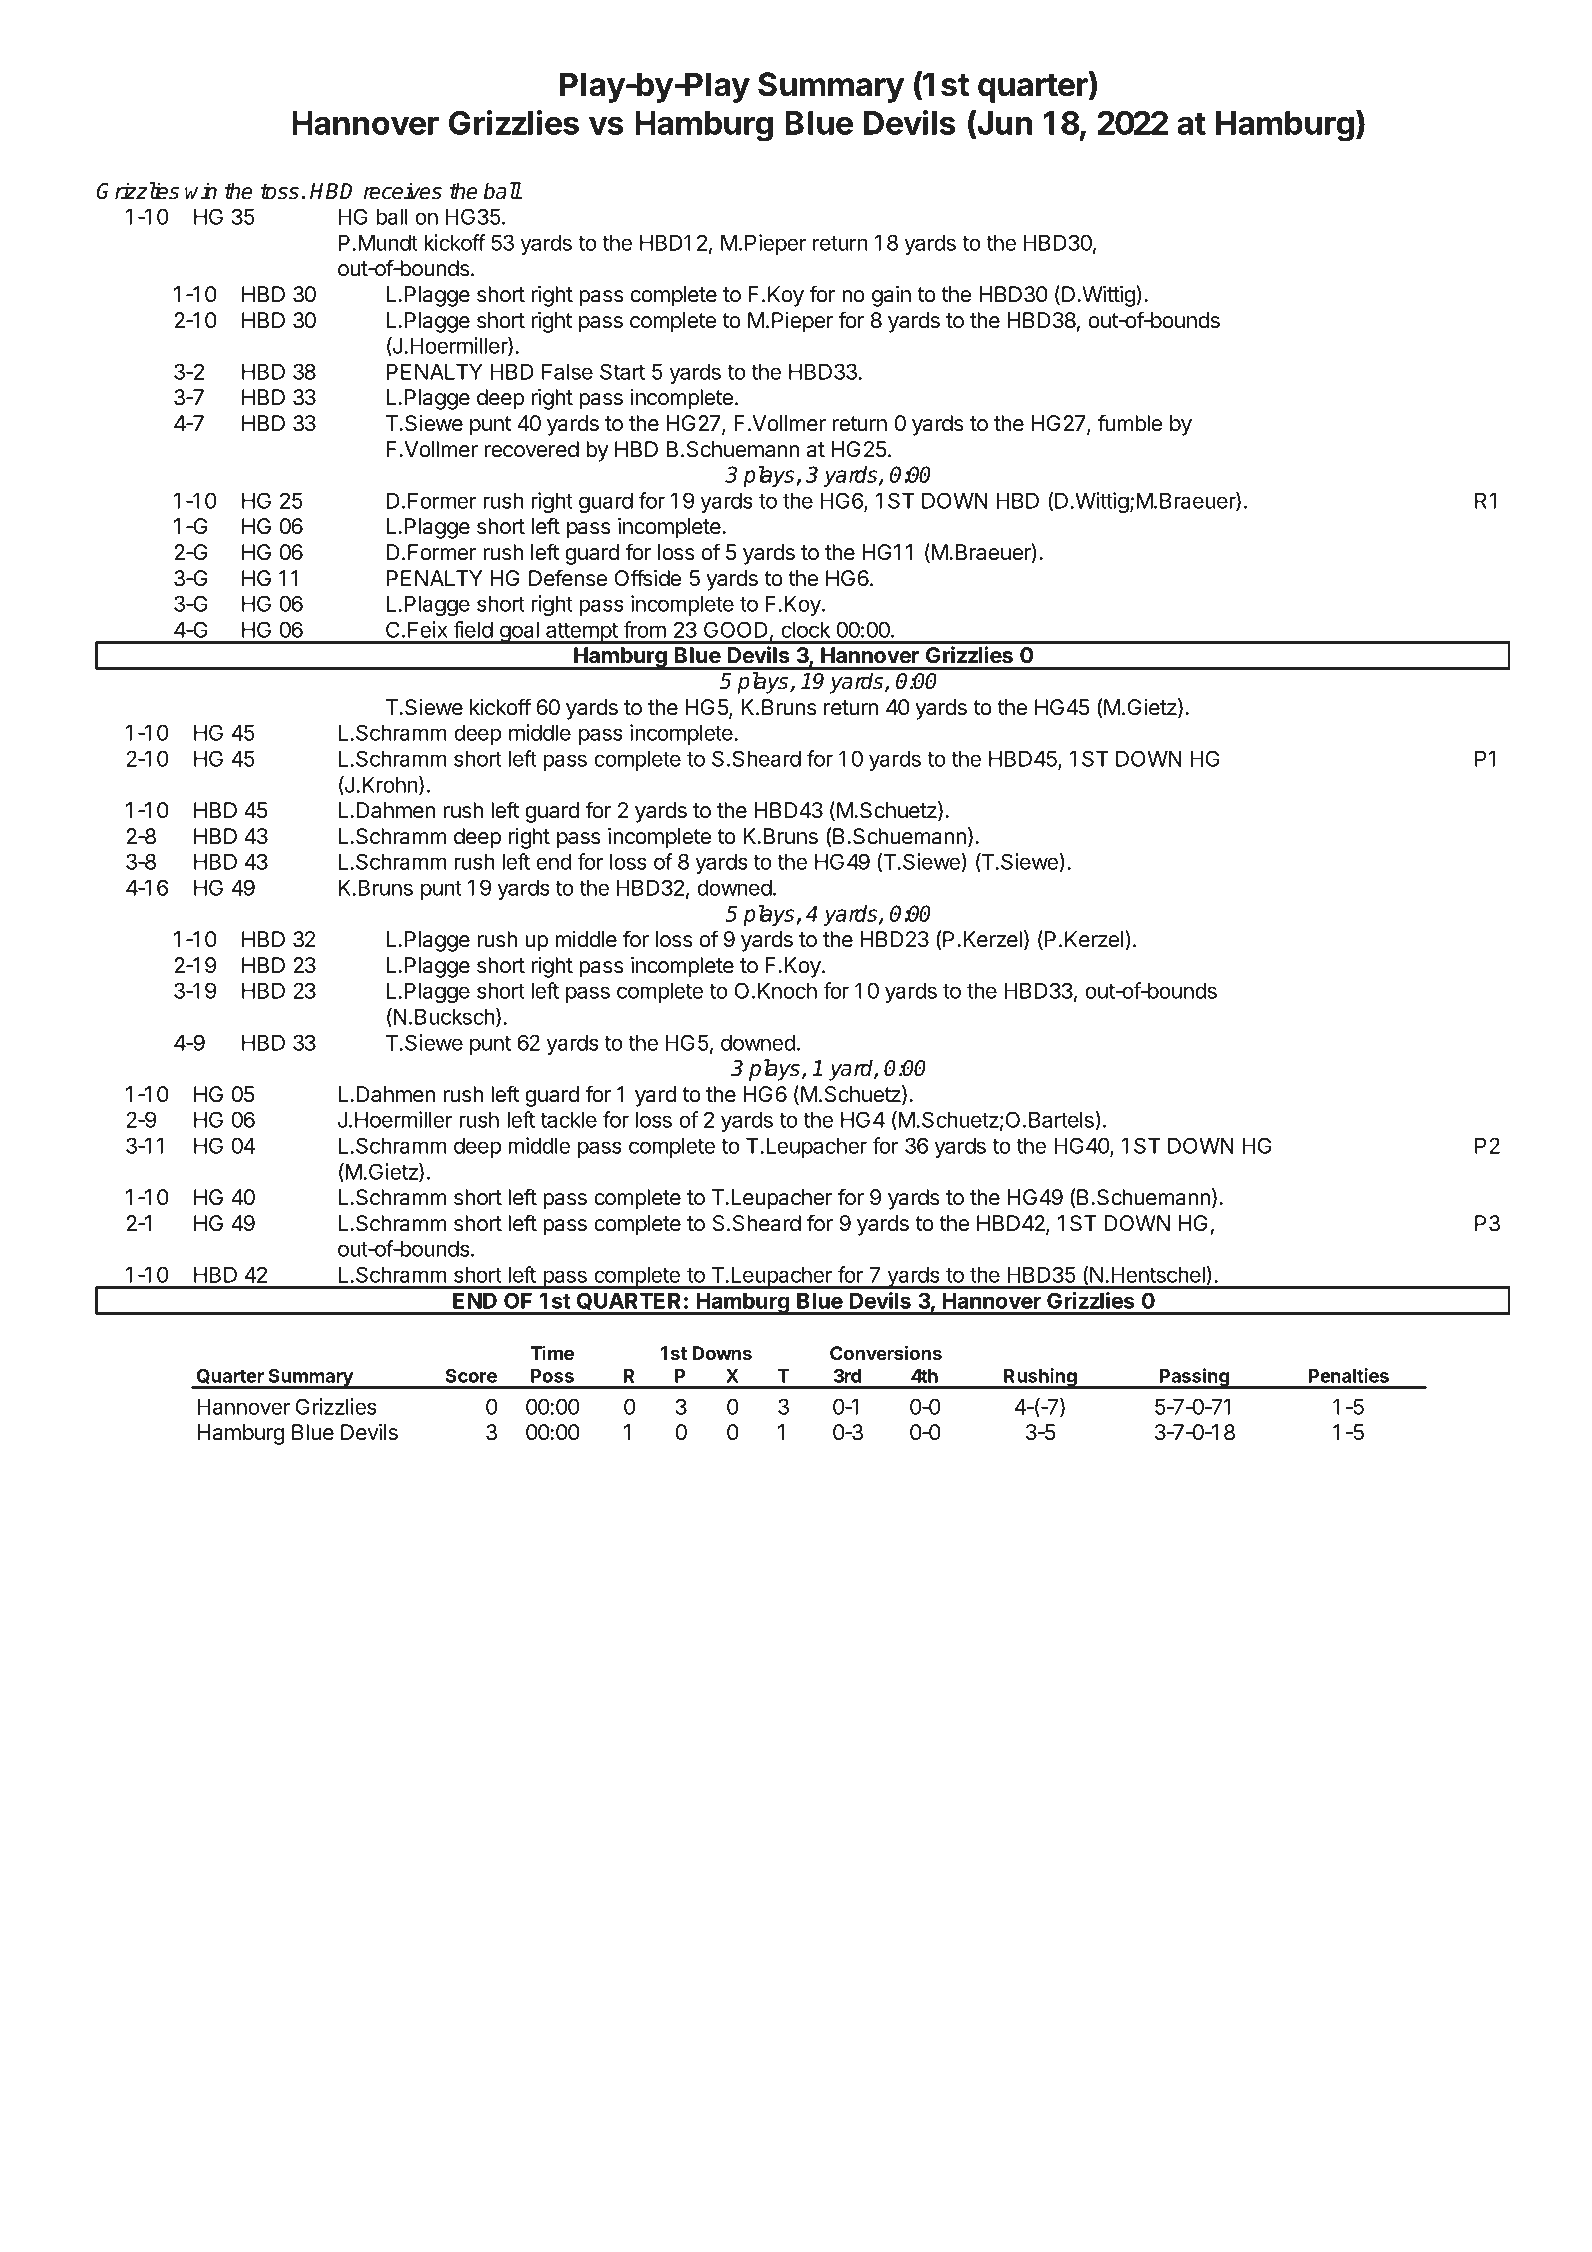 This page has height=2252, width=1592. I want to click on Conversions, so click(886, 1352).
